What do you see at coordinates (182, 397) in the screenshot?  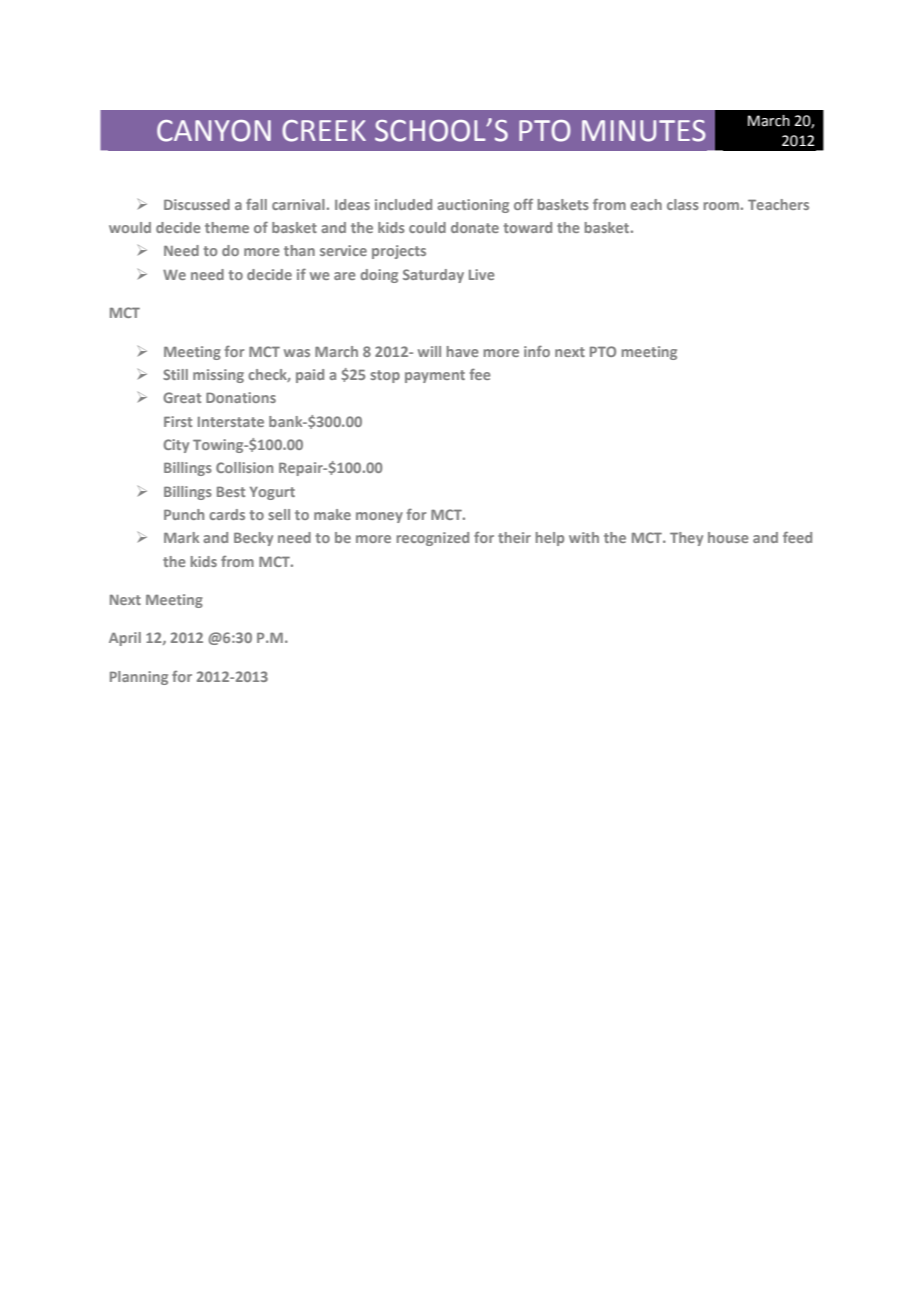 I see `Great` at bounding box center [182, 397].
